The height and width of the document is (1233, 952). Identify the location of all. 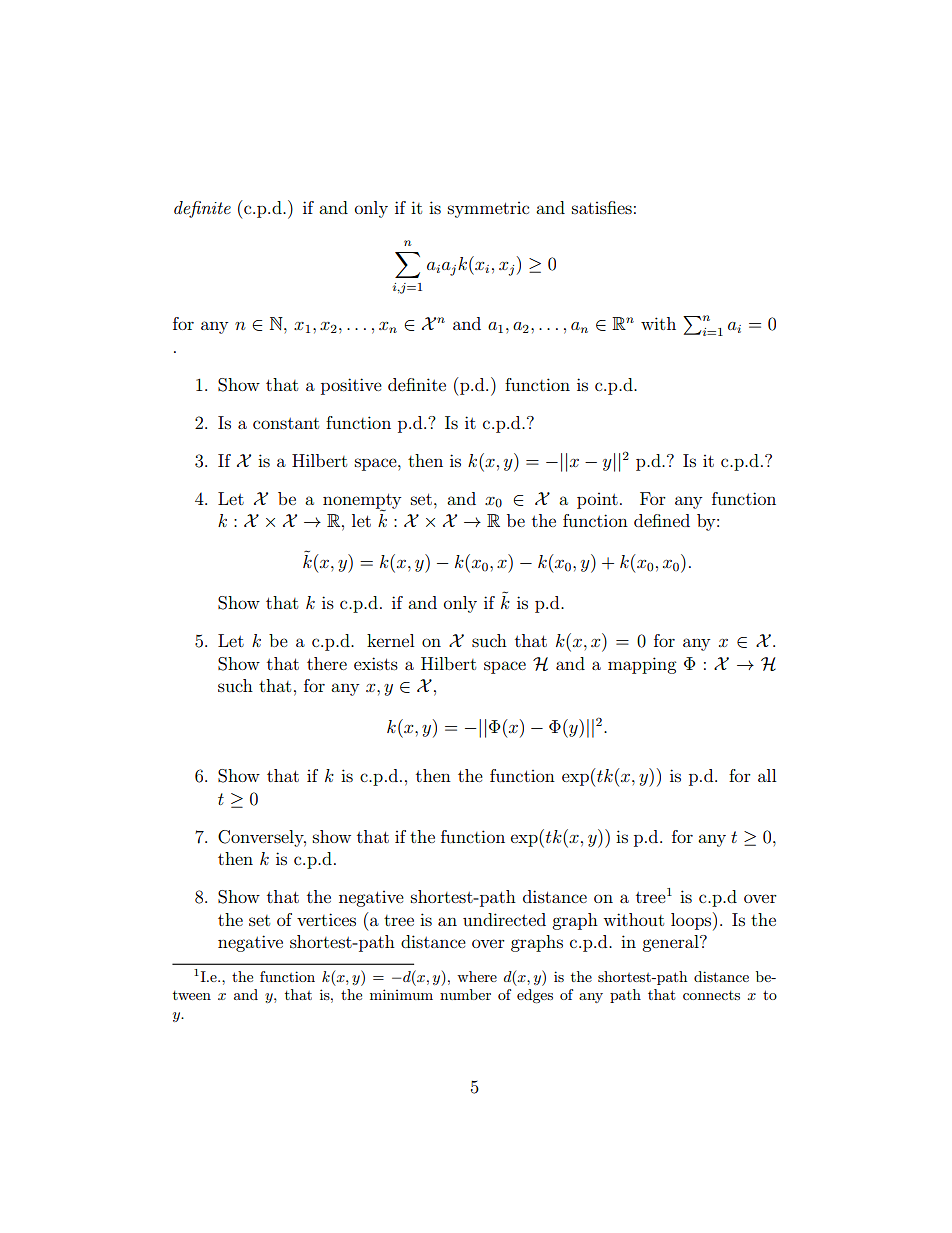
(767, 775).
